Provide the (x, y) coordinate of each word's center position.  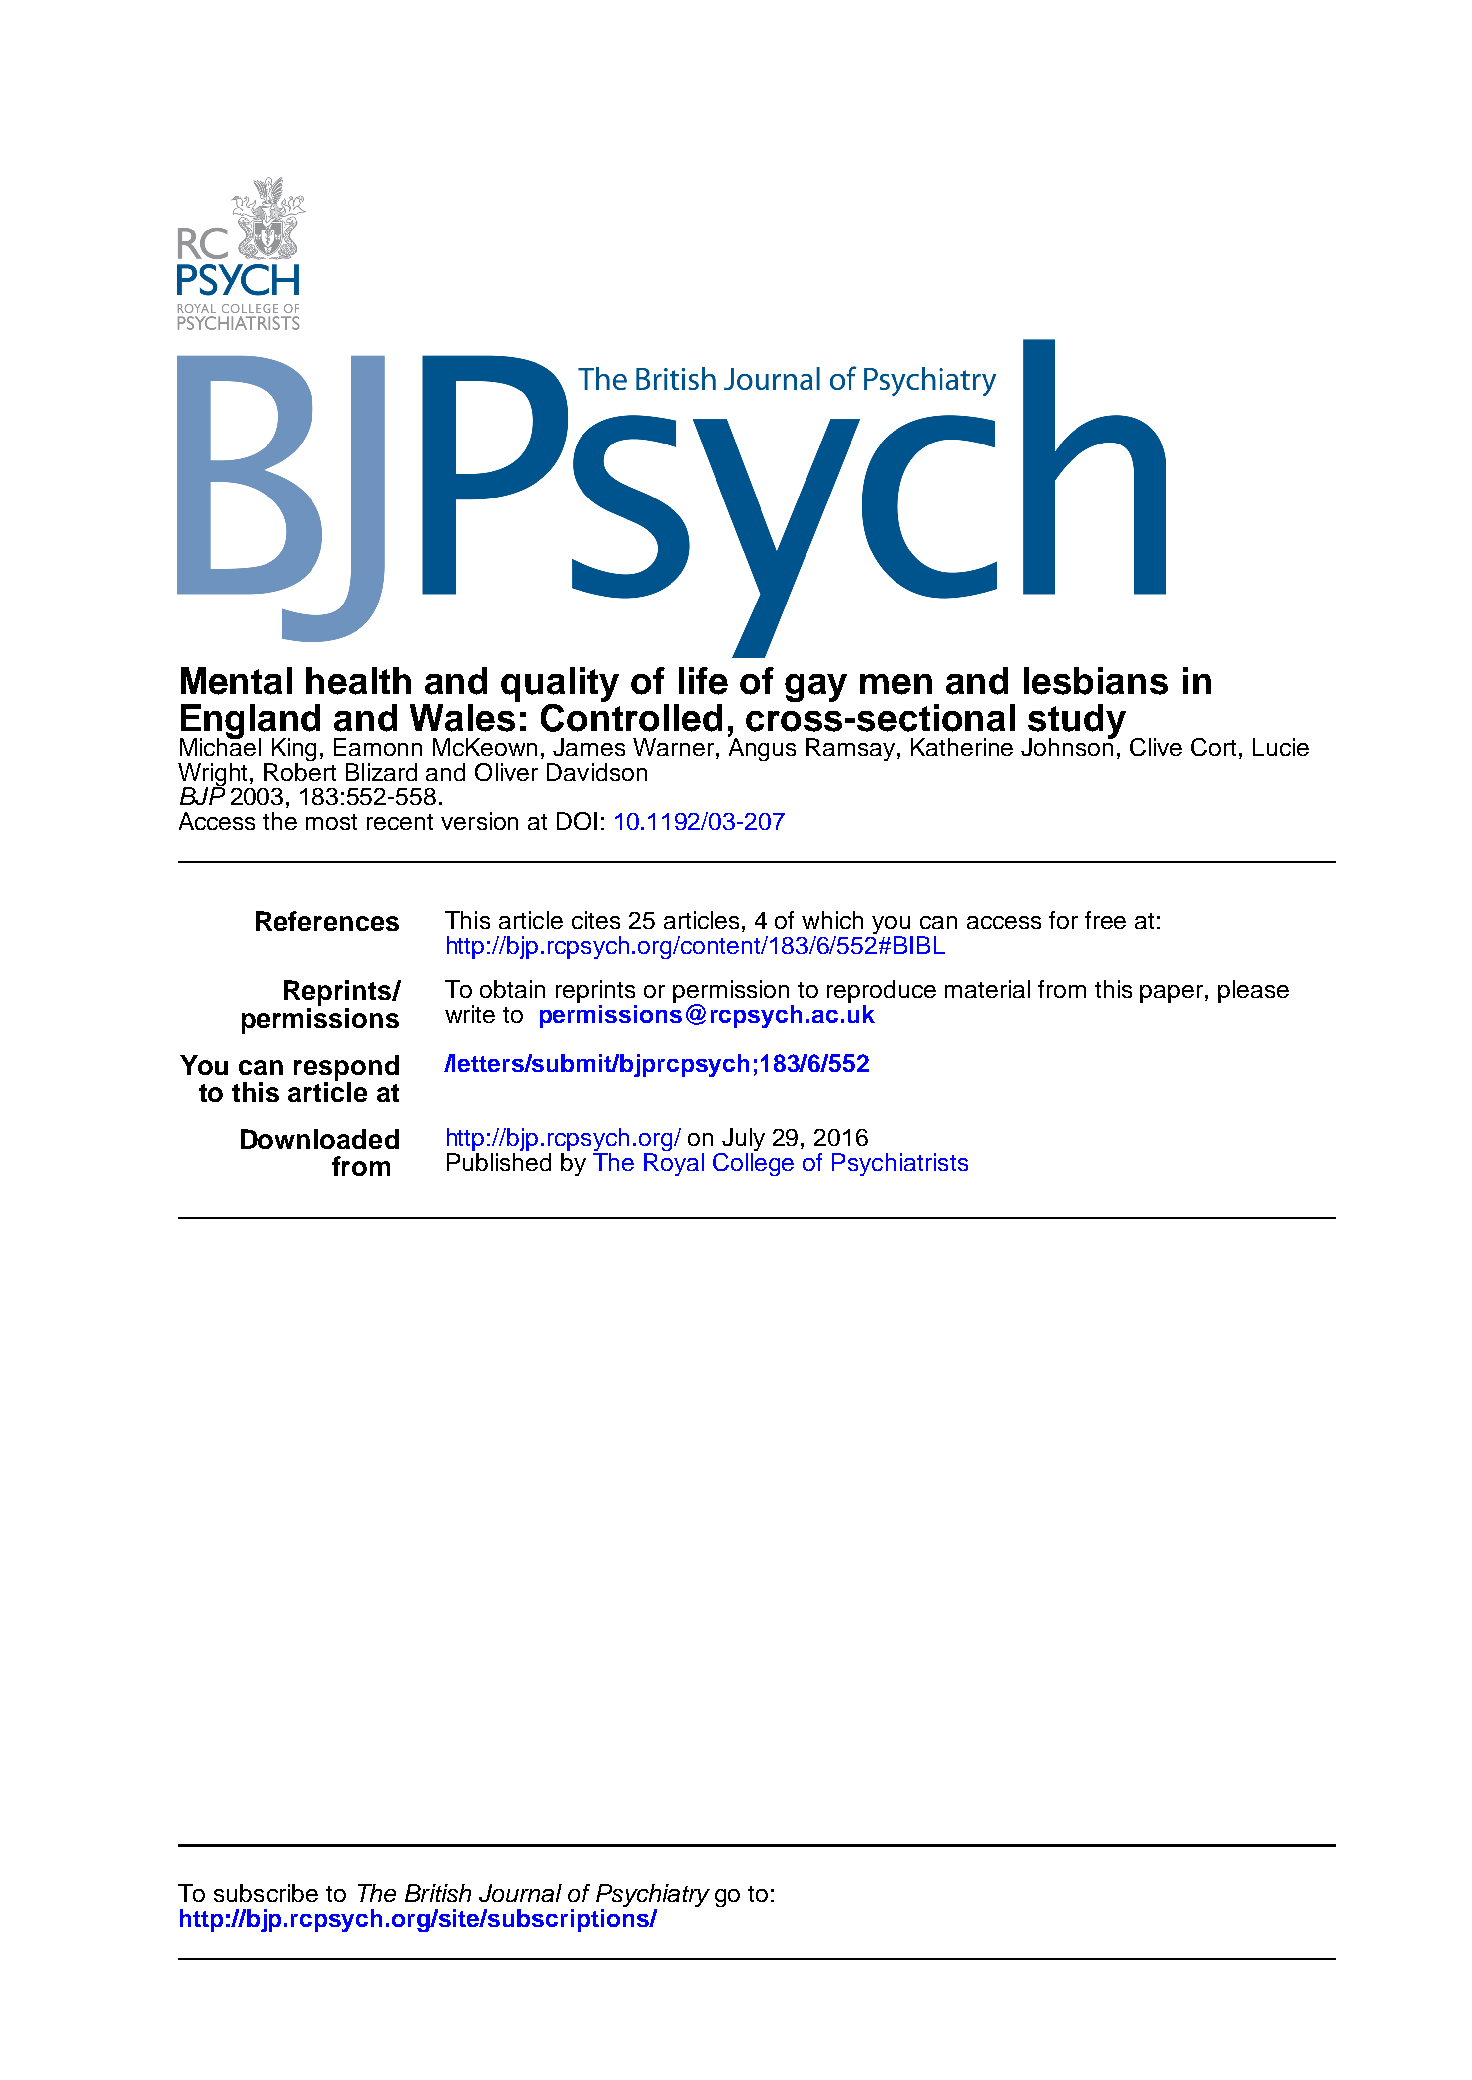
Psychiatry (653, 1897)
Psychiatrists (900, 1164)
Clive (1156, 747)
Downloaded (320, 1139)
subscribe (266, 1893)
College (753, 1163)
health (358, 681)
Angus (762, 748)
